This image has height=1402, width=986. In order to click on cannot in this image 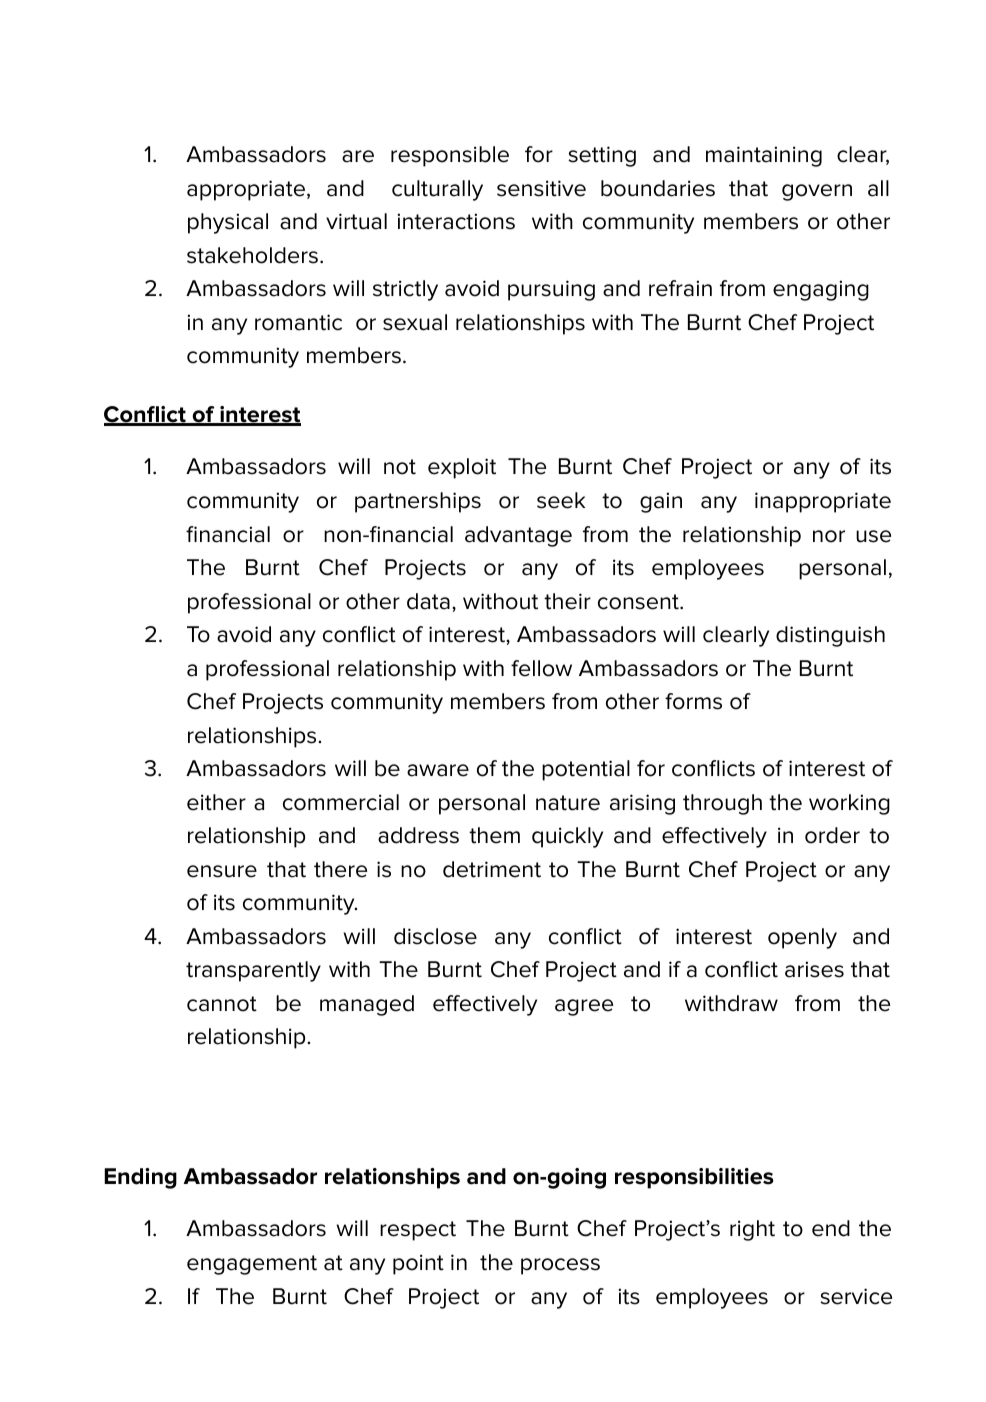, I will do `click(222, 1004)`.
